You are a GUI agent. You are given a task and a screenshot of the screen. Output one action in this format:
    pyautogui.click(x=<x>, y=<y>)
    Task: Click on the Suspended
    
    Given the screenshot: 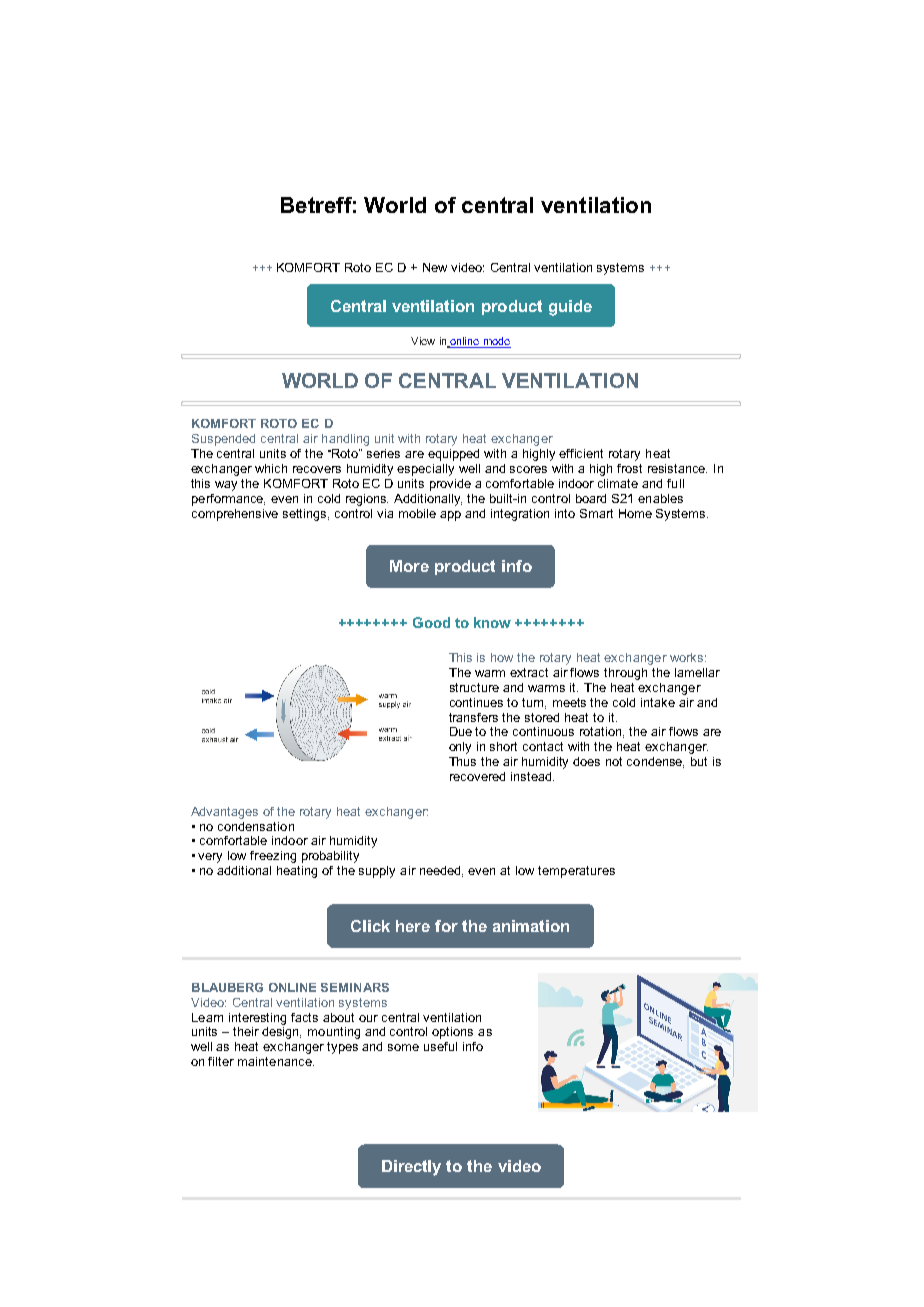 What is the action you would take?
    pyautogui.click(x=223, y=440)
